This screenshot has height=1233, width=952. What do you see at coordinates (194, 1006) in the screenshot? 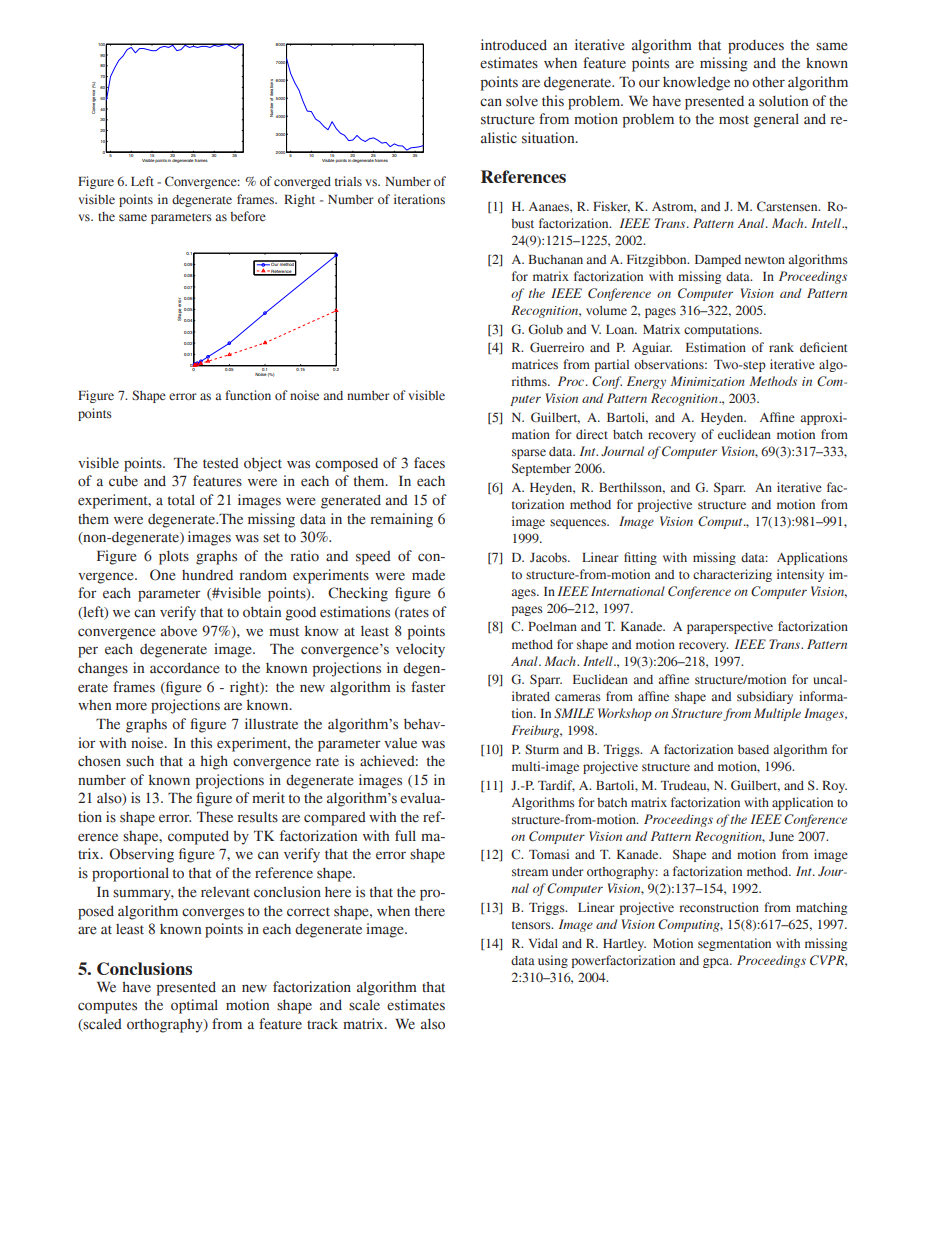
I see `optimal` at bounding box center [194, 1006].
